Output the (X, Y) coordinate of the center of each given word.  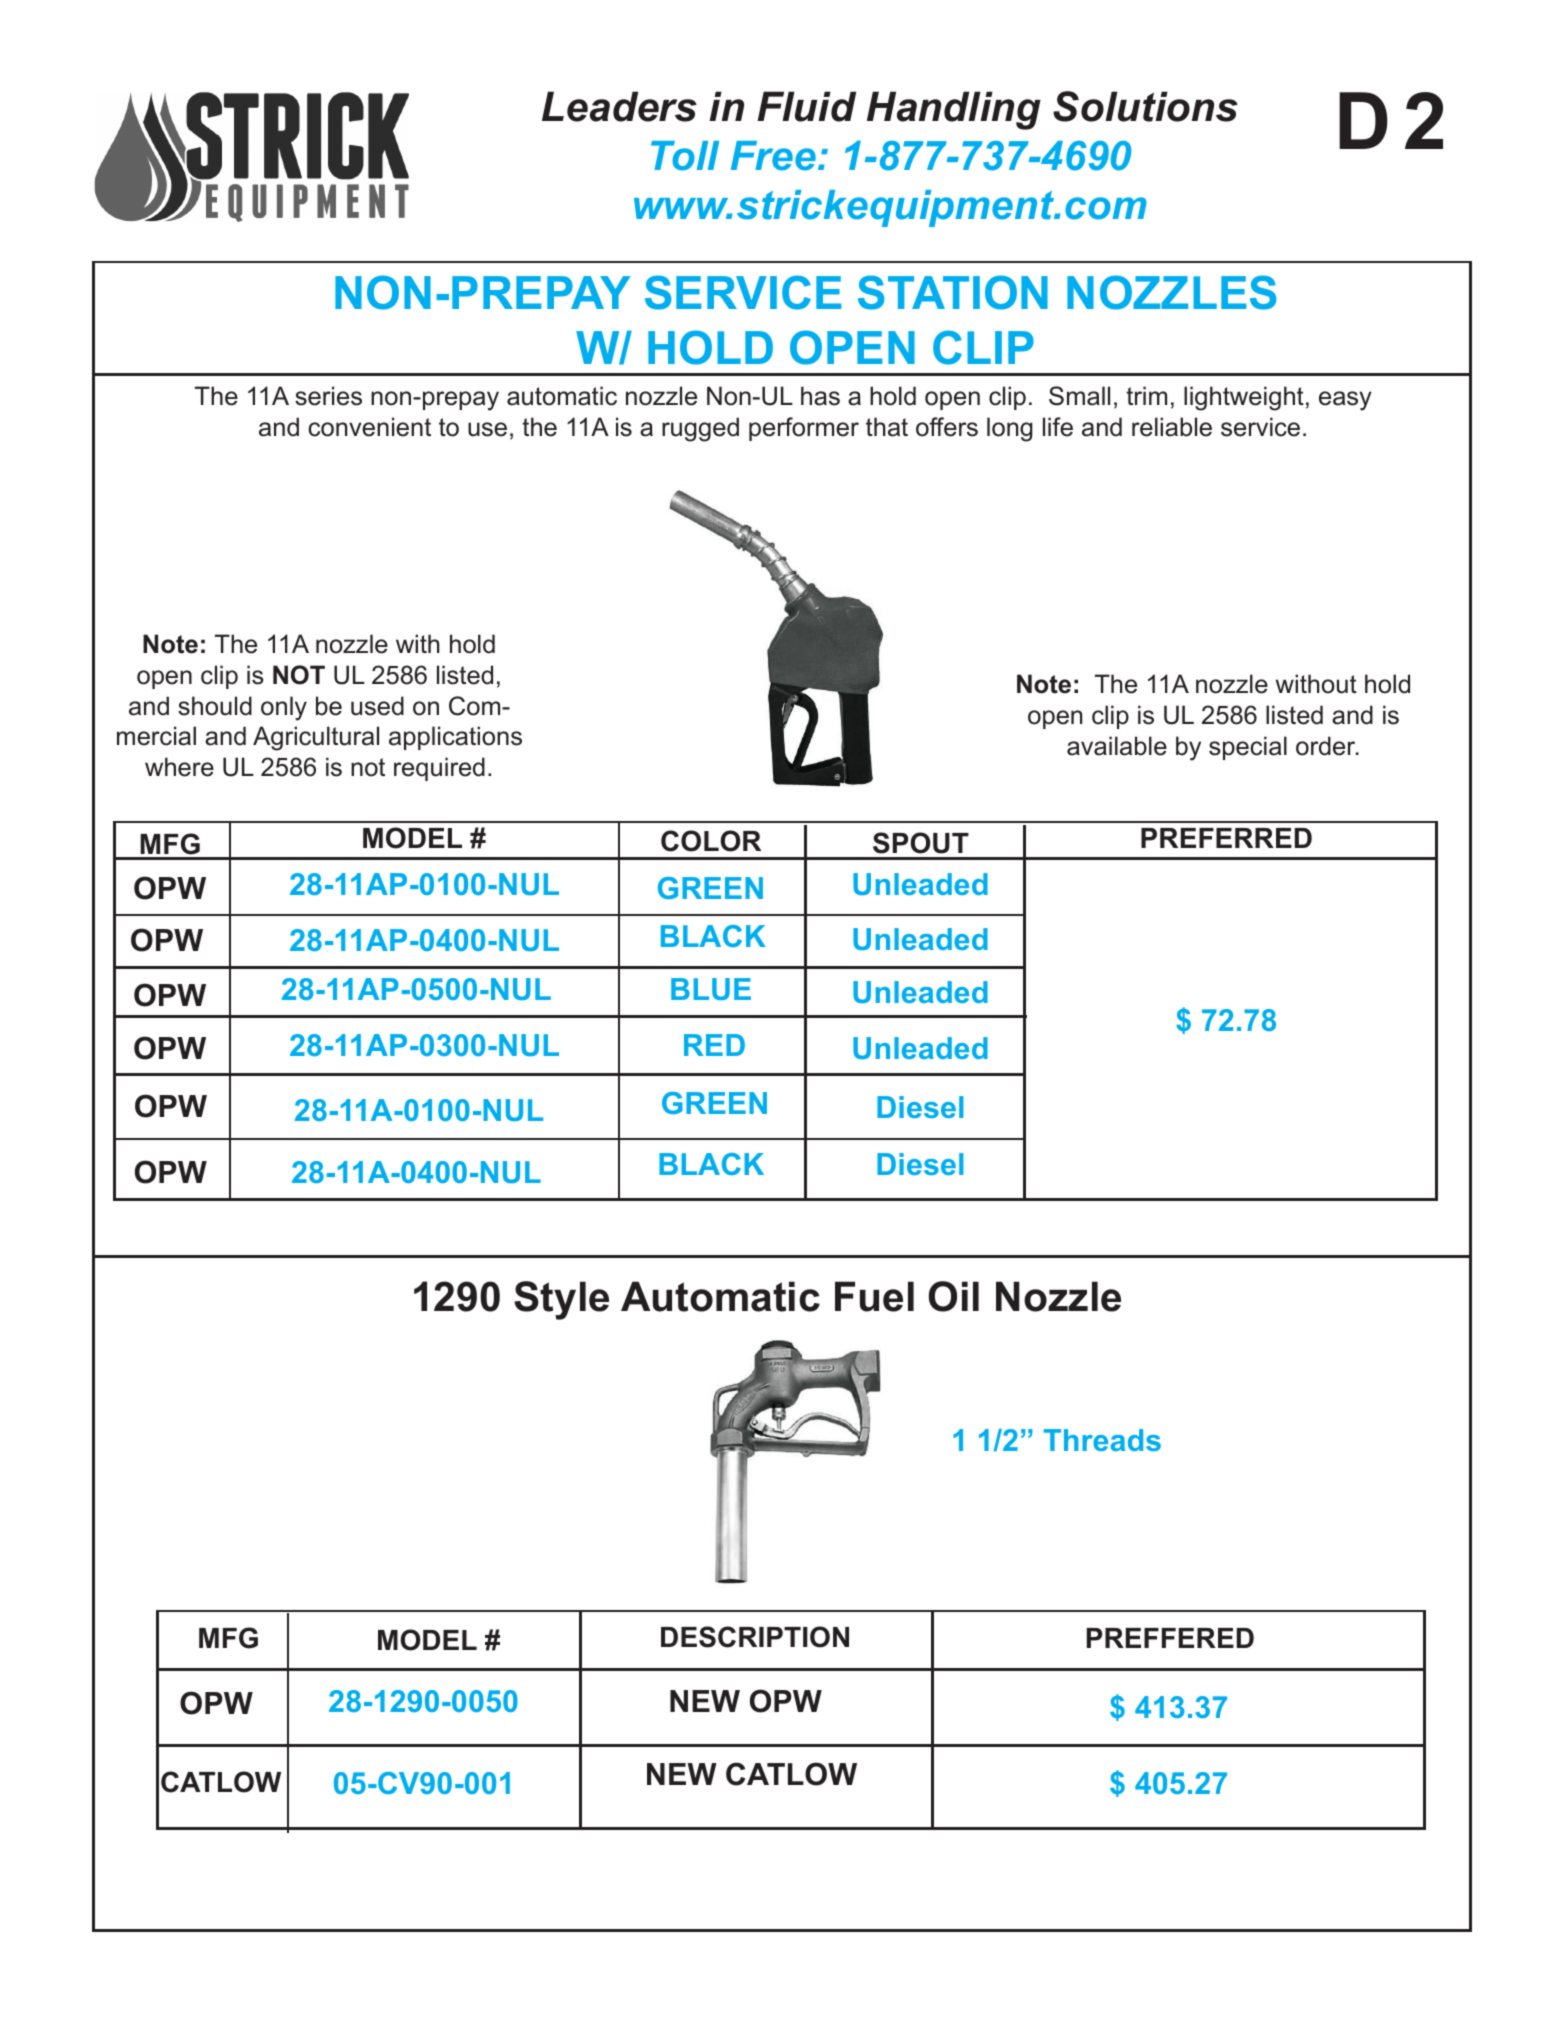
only (284, 708)
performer (804, 429)
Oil (954, 1296)
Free (773, 156)
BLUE (711, 989)
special (1248, 748)
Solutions (1145, 106)
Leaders (619, 106)
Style (561, 1300)
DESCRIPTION (755, 1637)
